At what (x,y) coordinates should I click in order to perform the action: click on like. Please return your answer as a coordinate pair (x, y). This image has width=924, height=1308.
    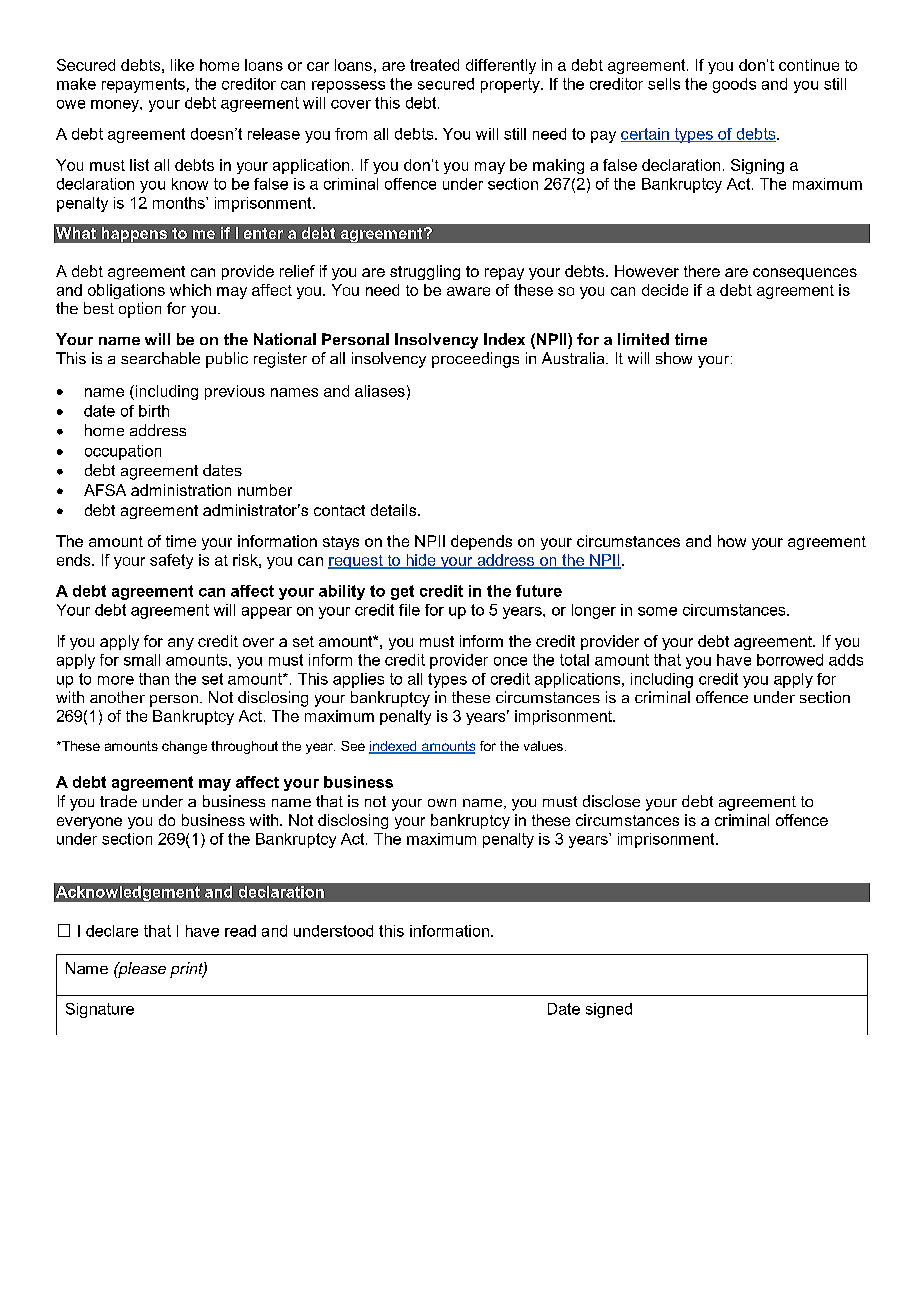
    Looking at the image, I should click on (182, 65).
